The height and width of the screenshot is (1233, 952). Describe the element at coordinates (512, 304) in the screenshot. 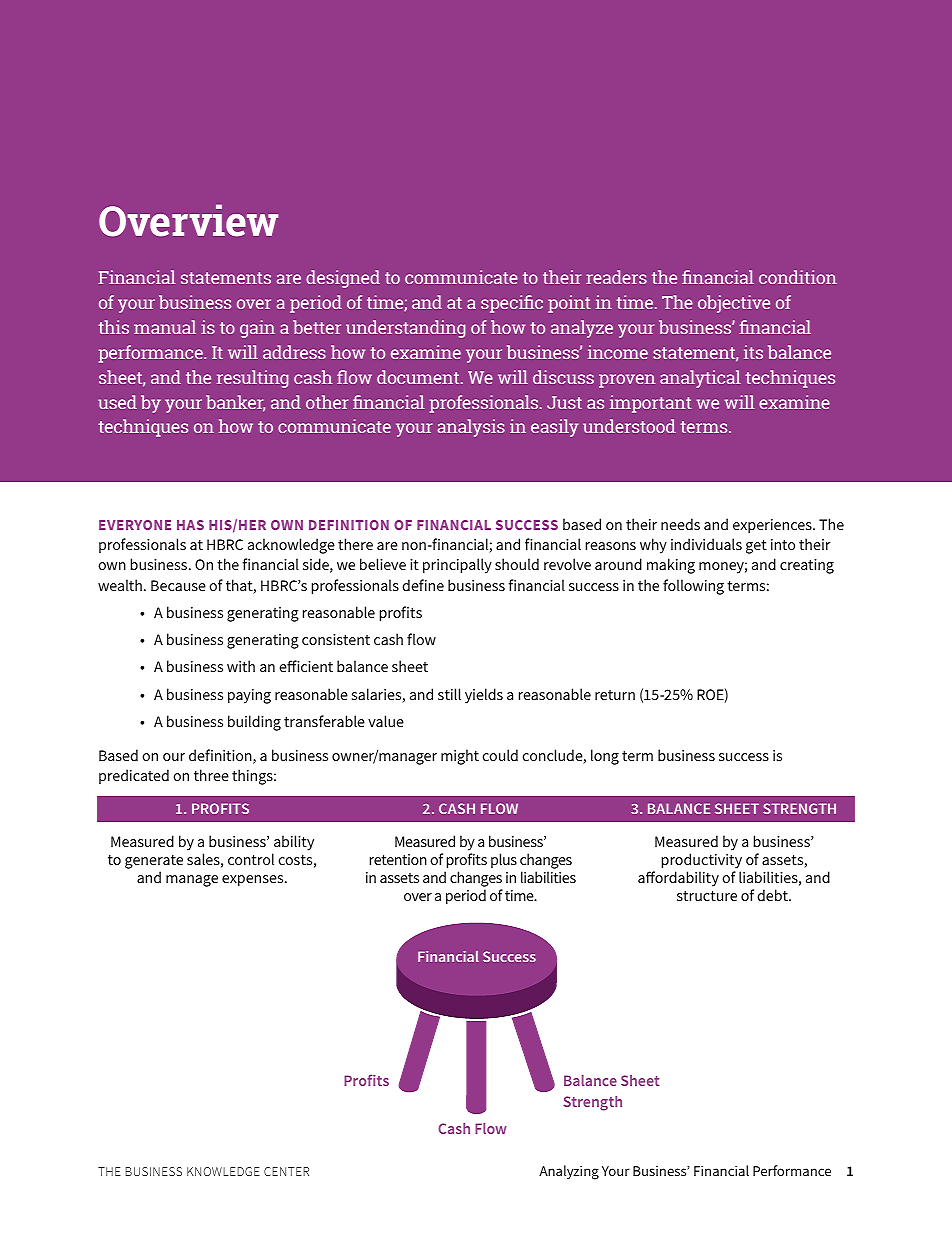

I see `specific` at that location.
